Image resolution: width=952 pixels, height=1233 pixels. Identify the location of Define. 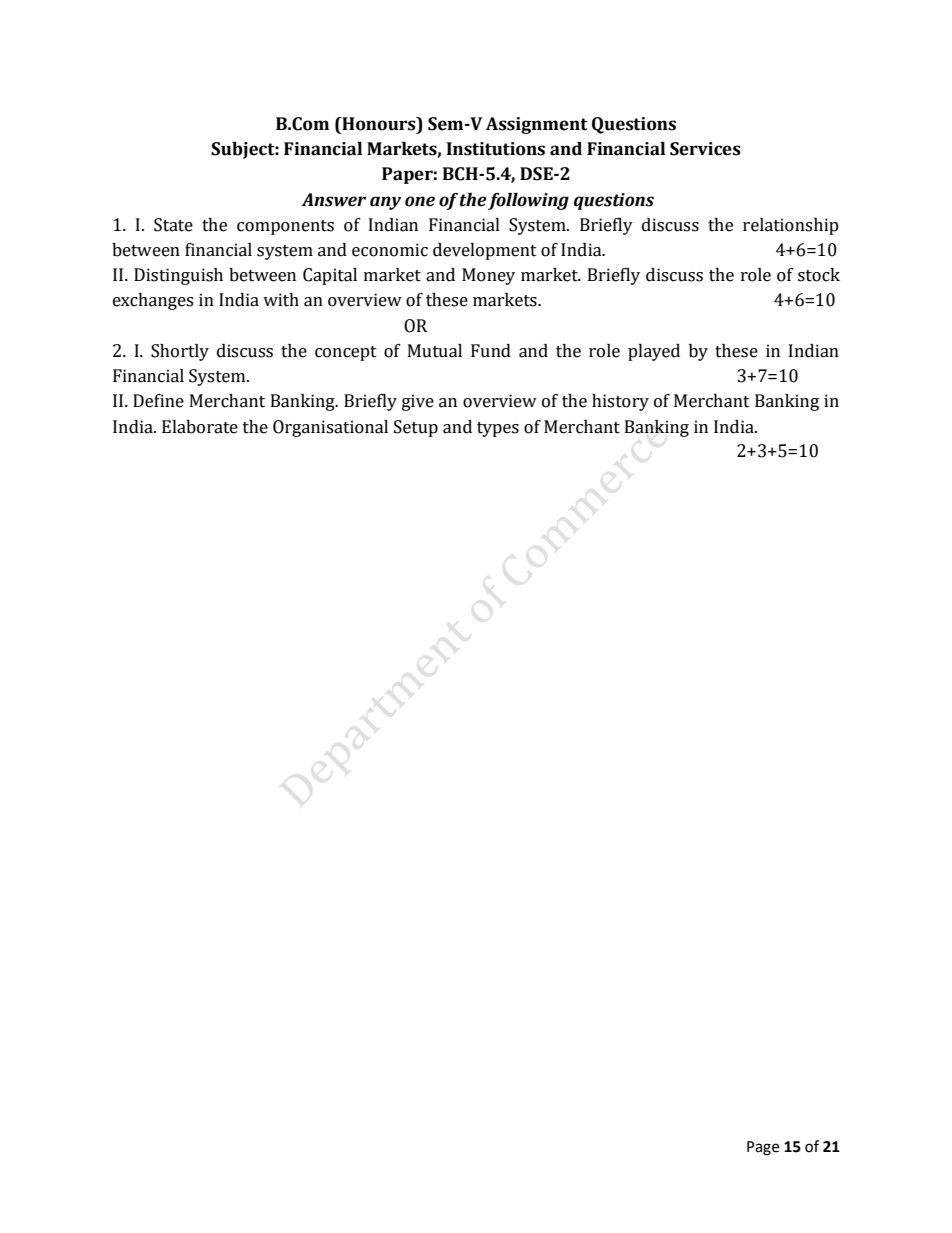
(158, 401).
